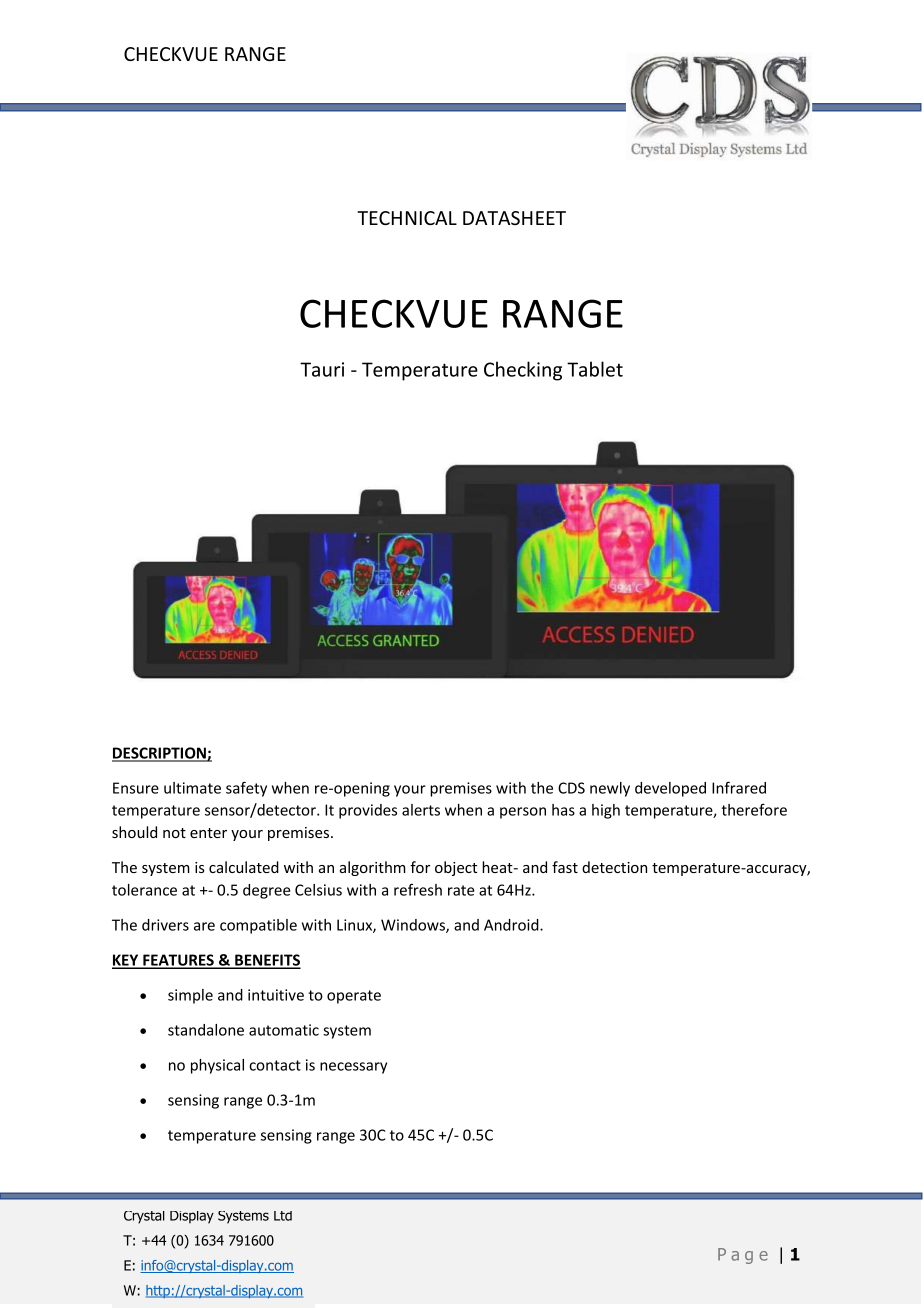 This screenshot has height=1308, width=924. What do you see at coordinates (353, 1068) in the screenshot?
I see `necessary` at bounding box center [353, 1068].
